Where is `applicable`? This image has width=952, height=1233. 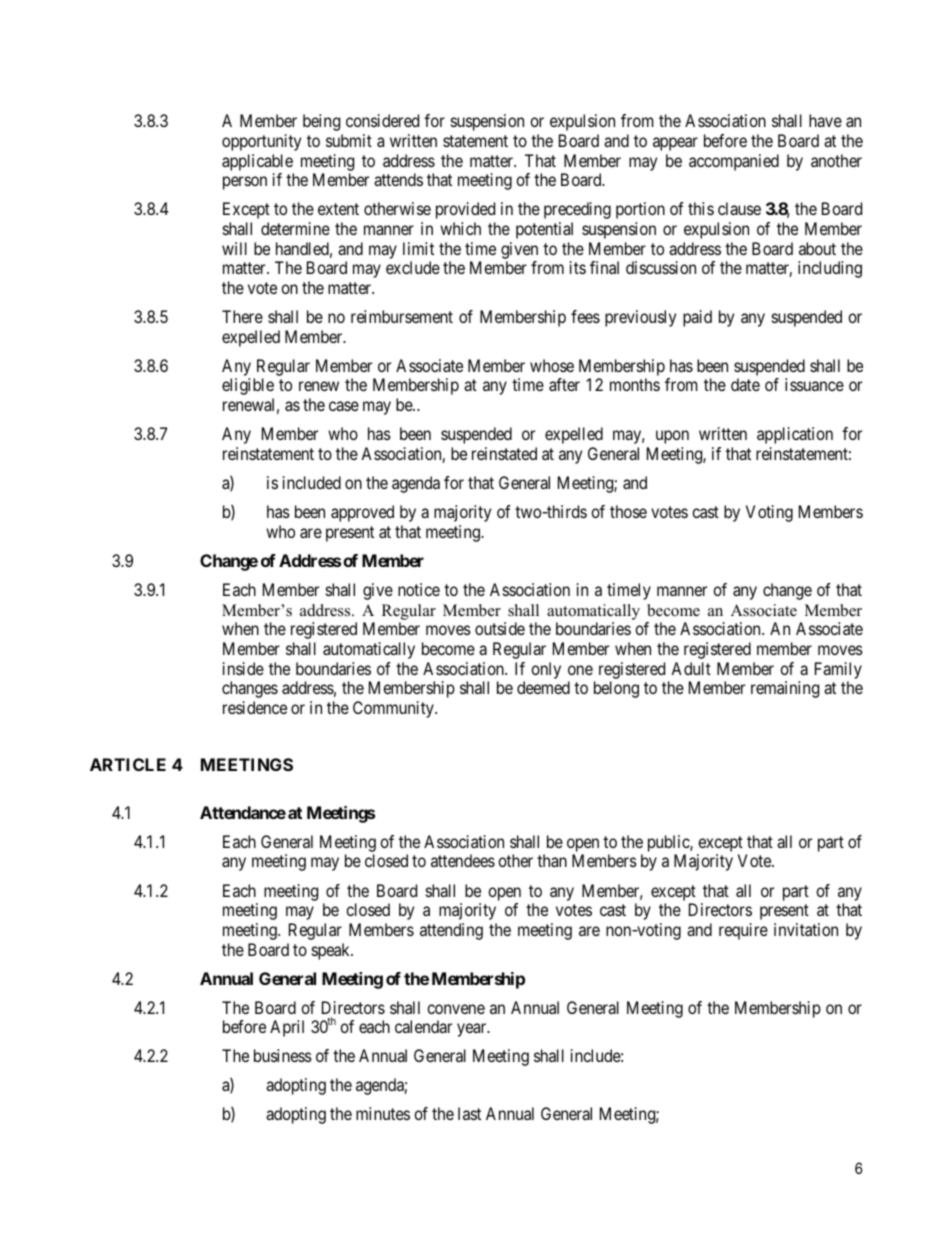 applicable is located at coordinates (257, 162).
